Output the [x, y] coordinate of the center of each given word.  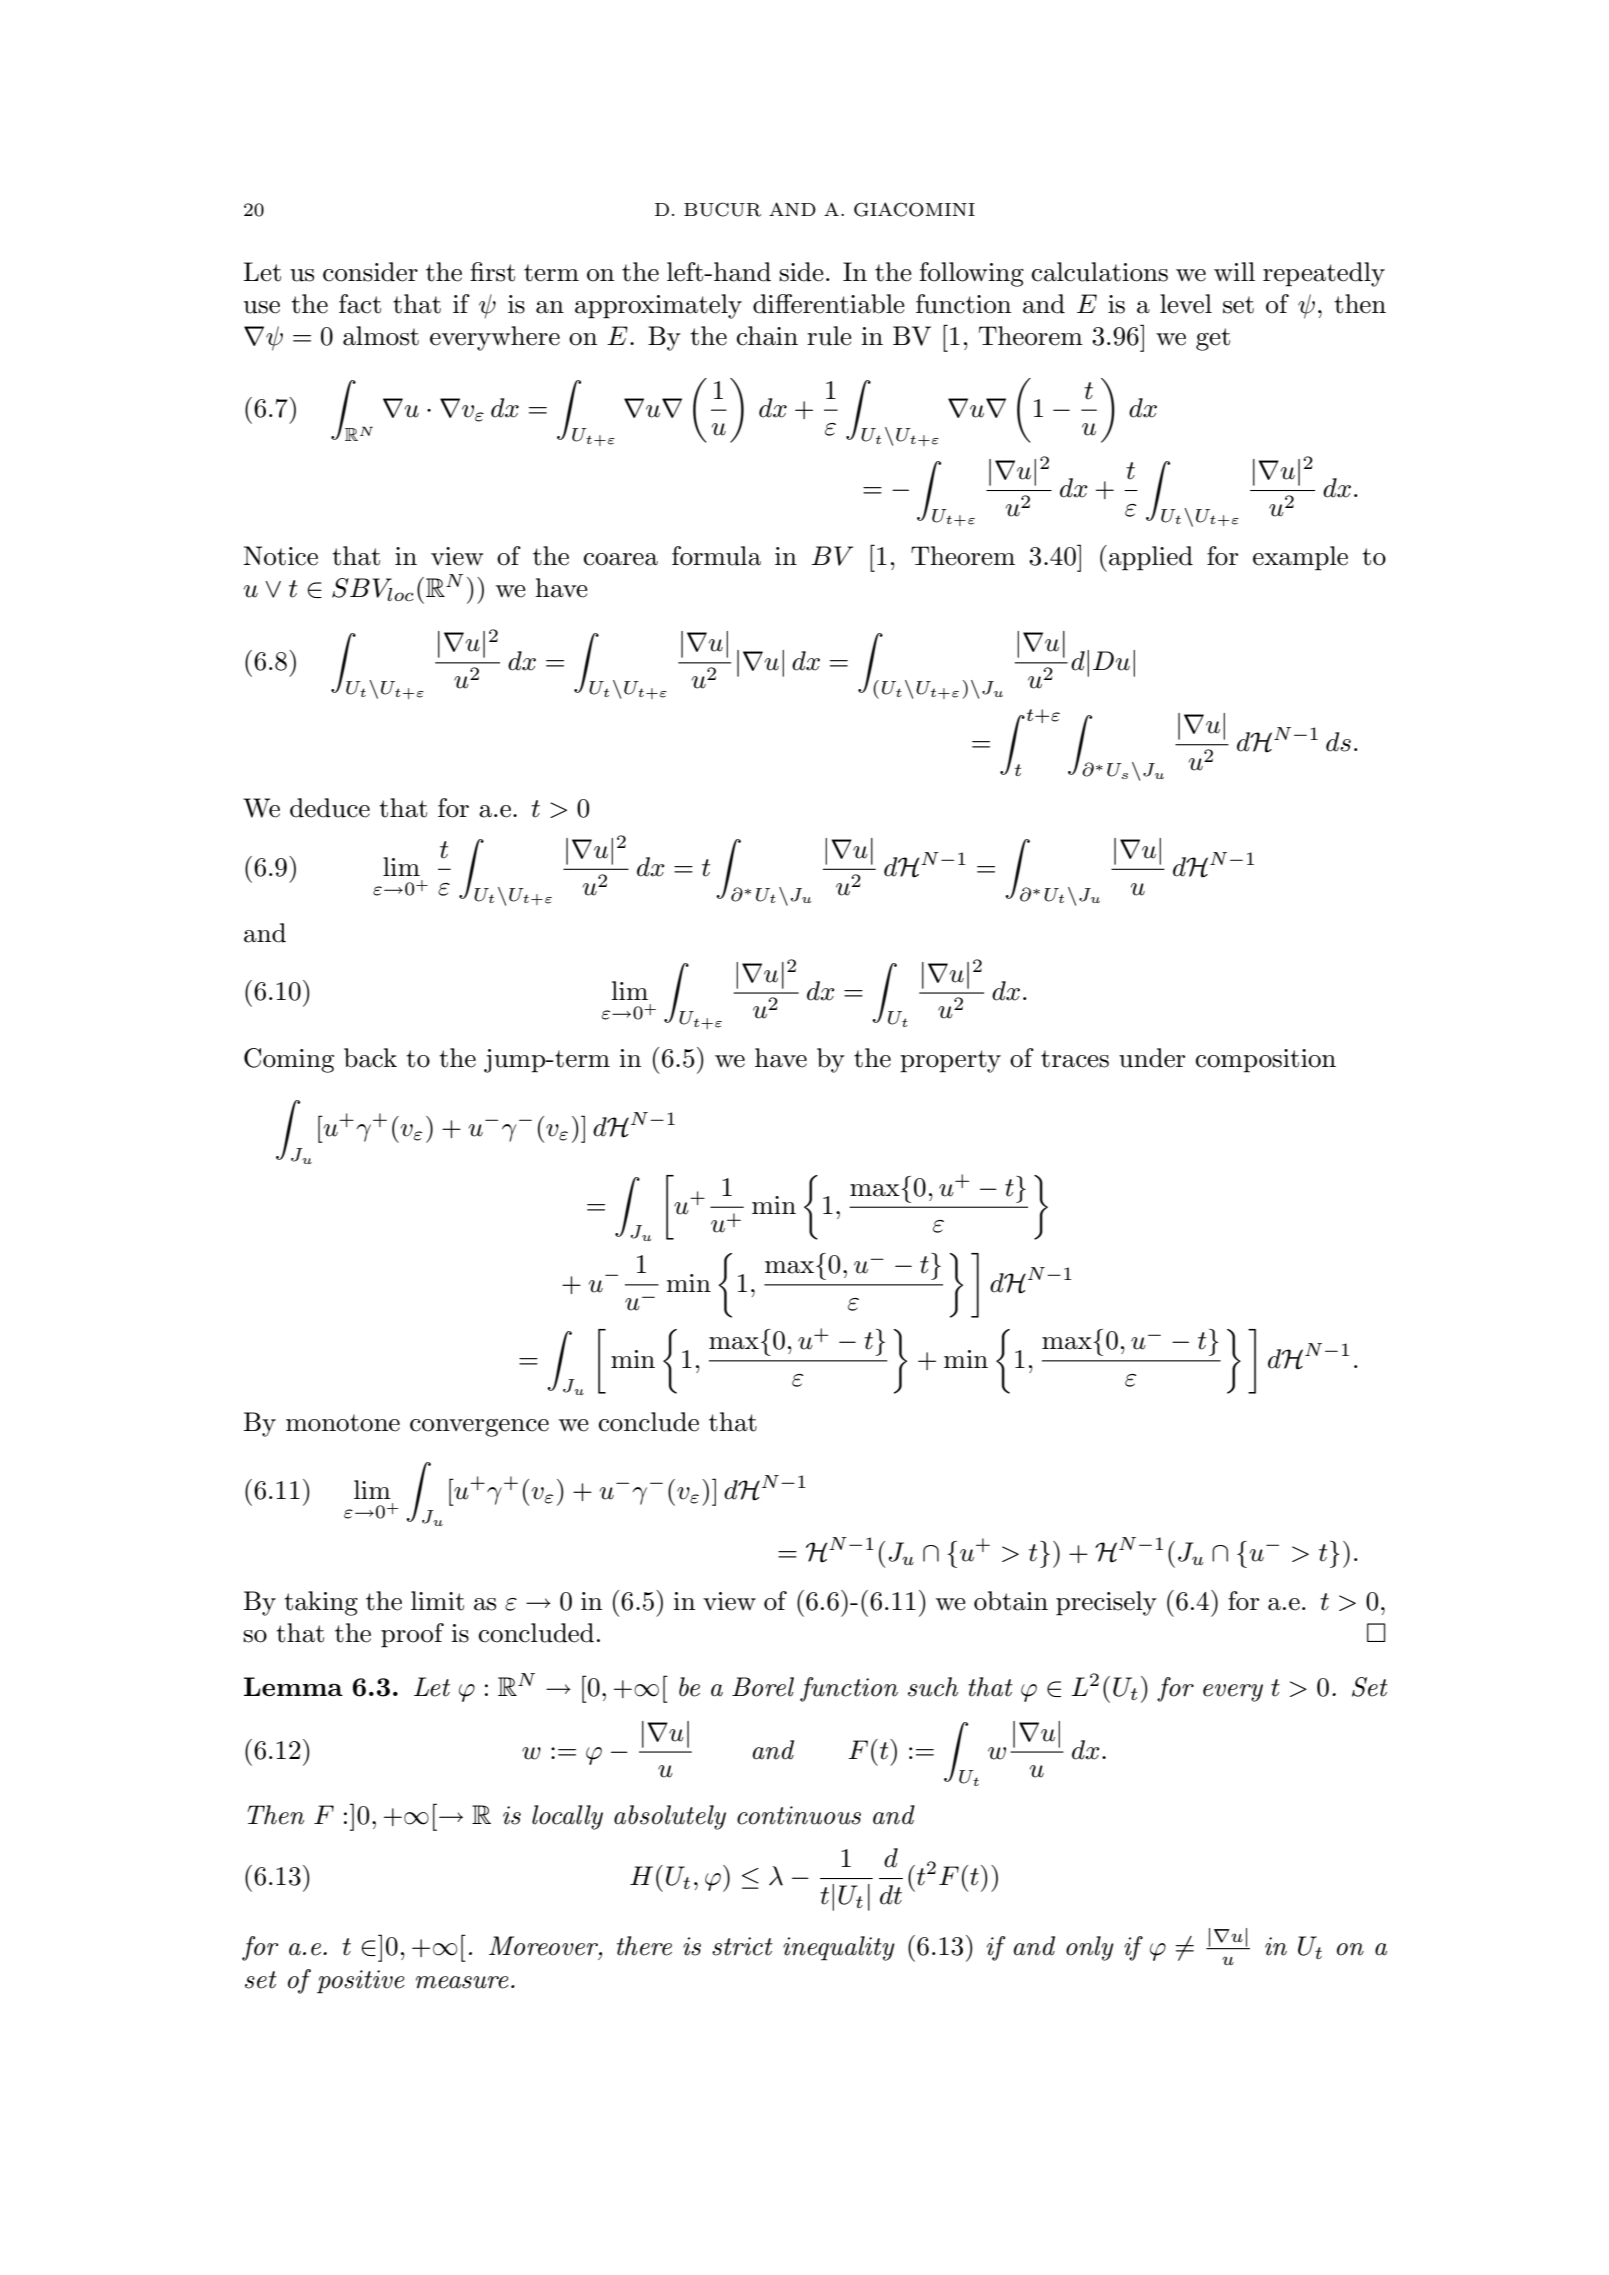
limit [437, 1601]
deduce [330, 808]
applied [1151, 558]
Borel [763, 1687]
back [370, 1058]
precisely [1106, 1603]
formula [716, 556]
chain [767, 336]
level [1186, 304]
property [950, 1061]
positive [361, 1982]
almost [381, 336]
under [1152, 1058]
